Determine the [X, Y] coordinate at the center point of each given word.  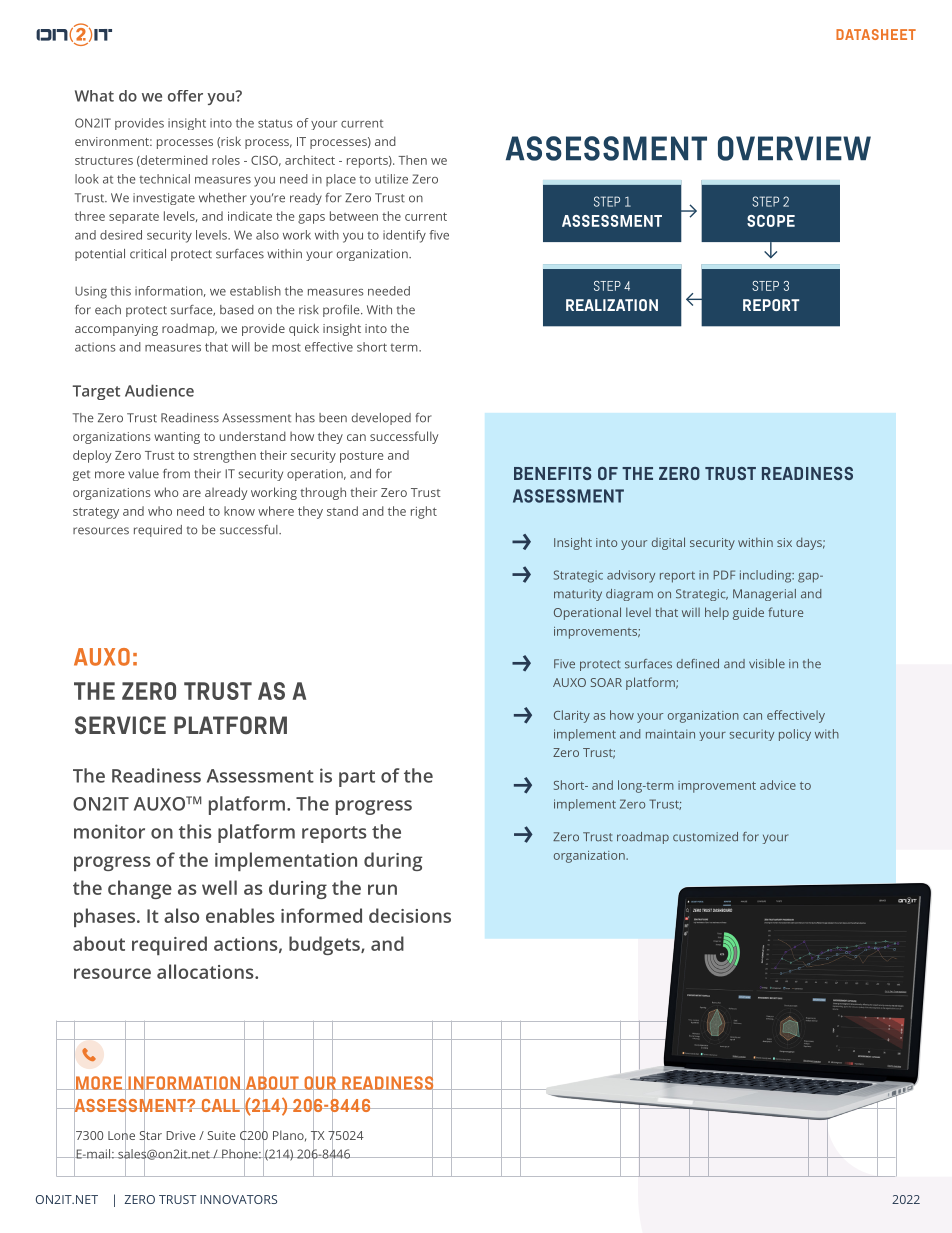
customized [705, 837]
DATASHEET [876, 34]
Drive [181, 1135]
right [424, 512]
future [785, 612]
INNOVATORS [238, 1199]
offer [185, 96]
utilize [391, 179]
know [239, 511]
